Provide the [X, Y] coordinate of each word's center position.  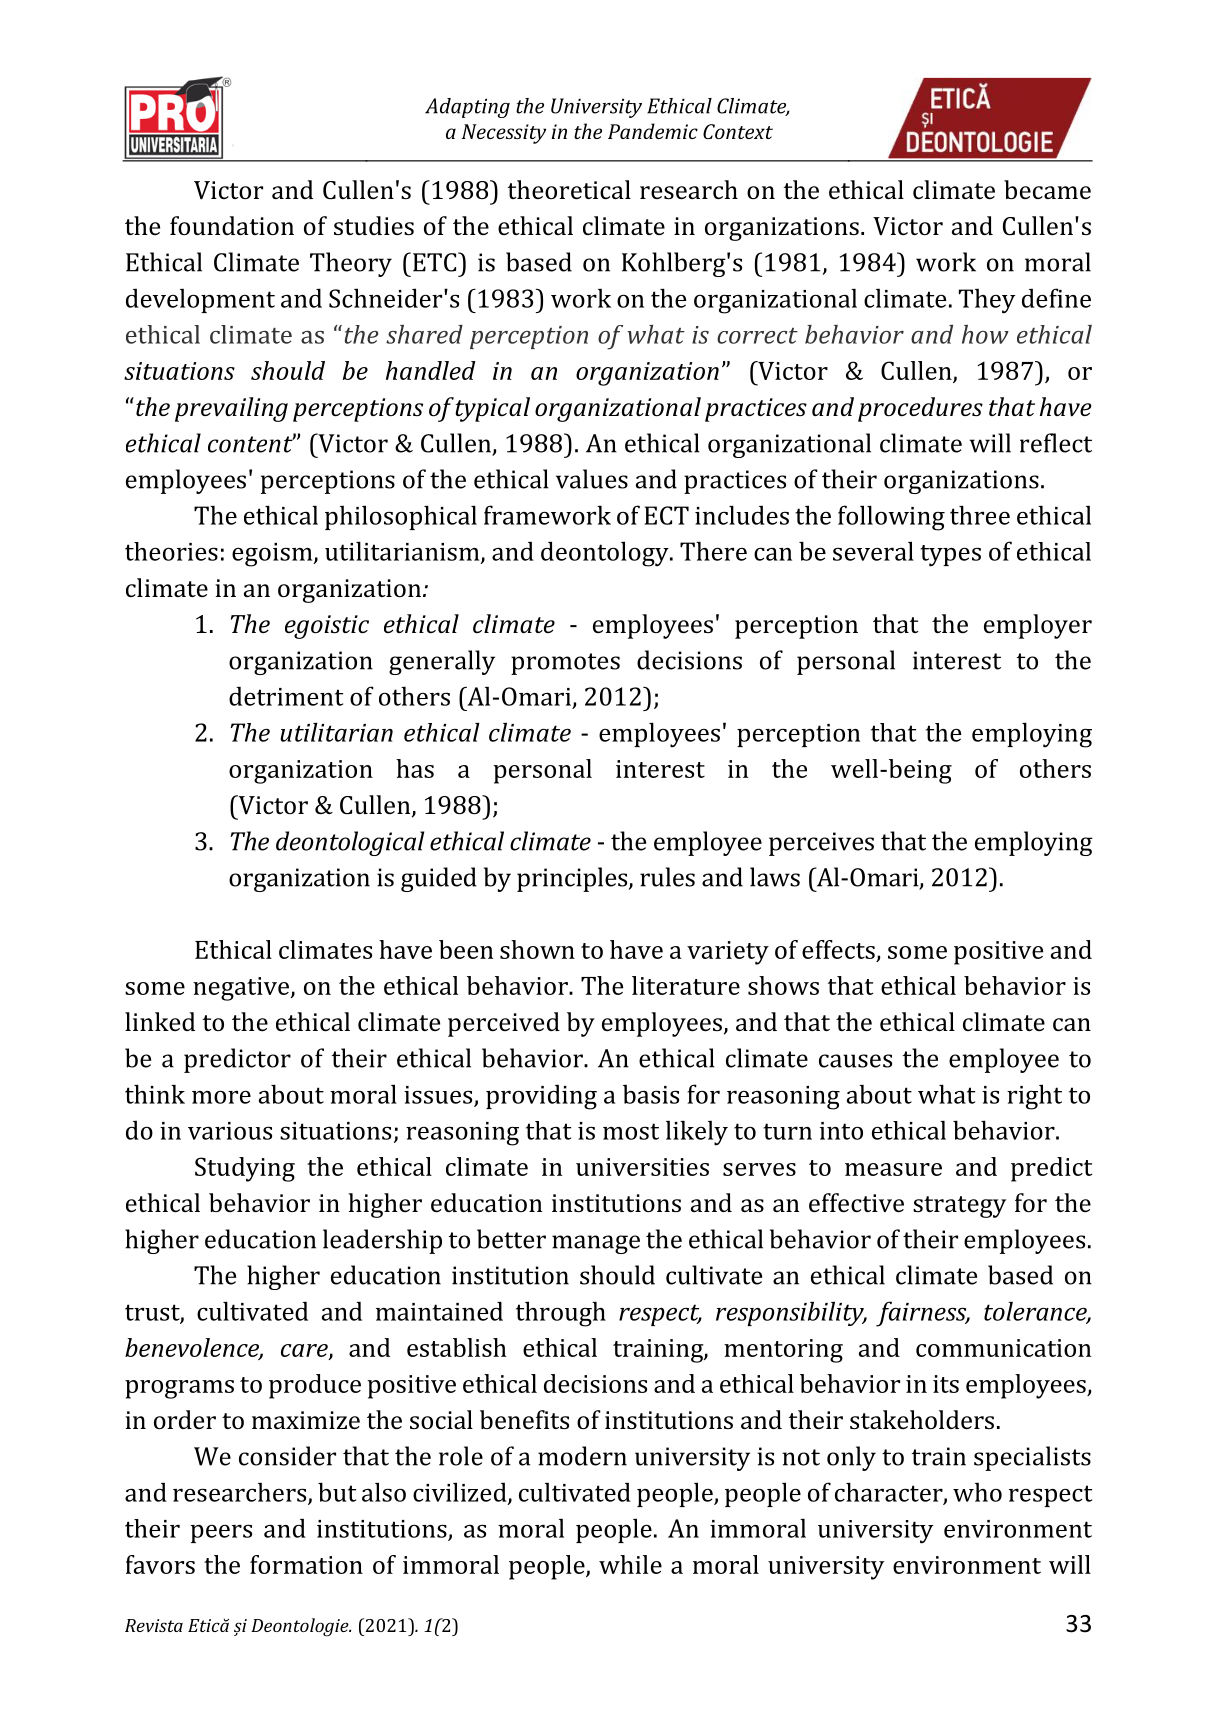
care [305, 1351]
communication [1003, 1348]
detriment [286, 696]
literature [686, 985]
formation [306, 1564]
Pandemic [653, 131]
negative [242, 989]
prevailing [231, 409]
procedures [920, 409]
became [1047, 189]
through [561, 1314]
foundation [232, 225]
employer [1038, 626]
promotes [565, 664]
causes [855, 1061]
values [592, 479]
